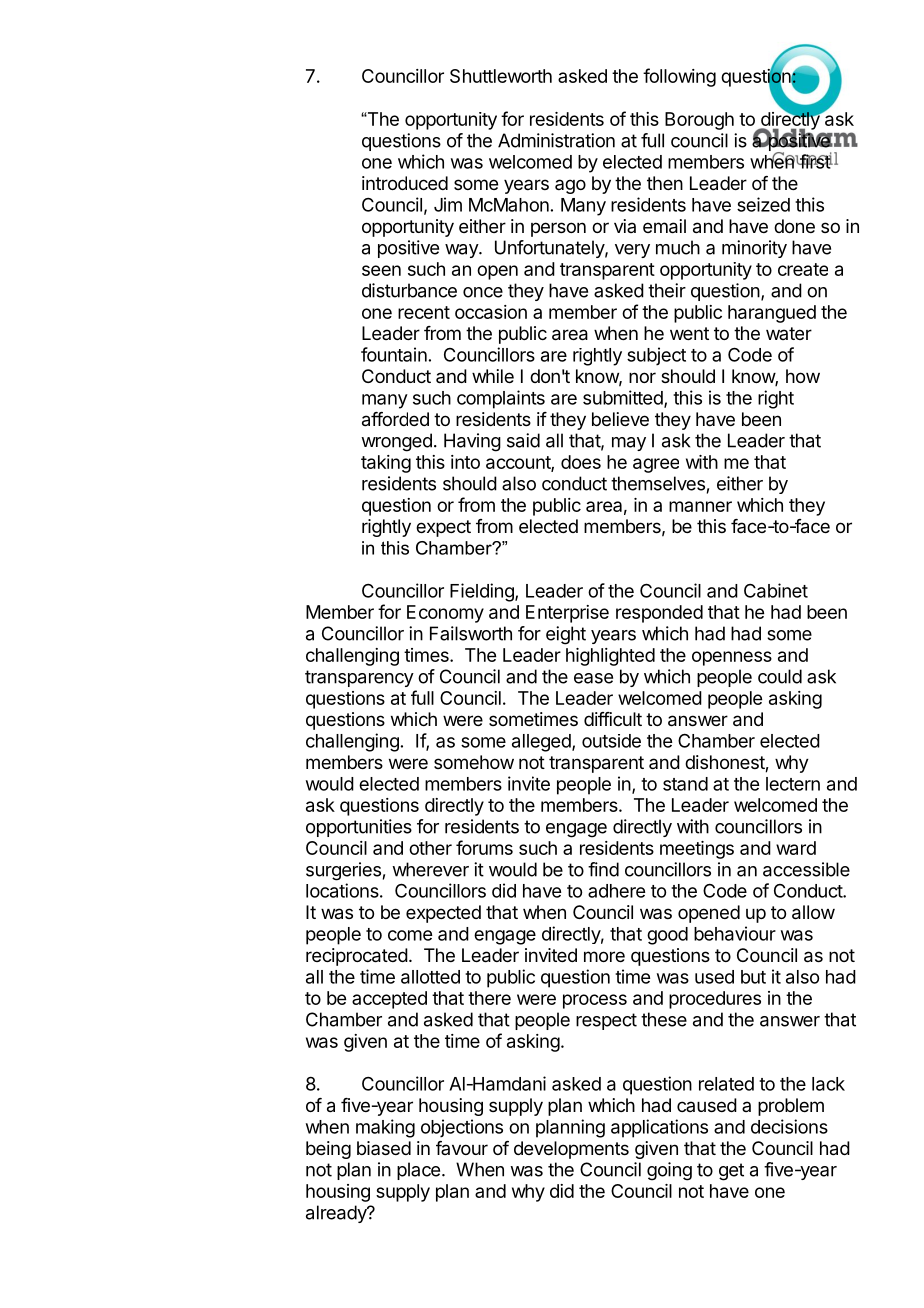 The height and width of the document is (1308, 924). What do you see at coordinates (359, 678) in the document?
I see `transparency` at bounding box center [359, 678].
